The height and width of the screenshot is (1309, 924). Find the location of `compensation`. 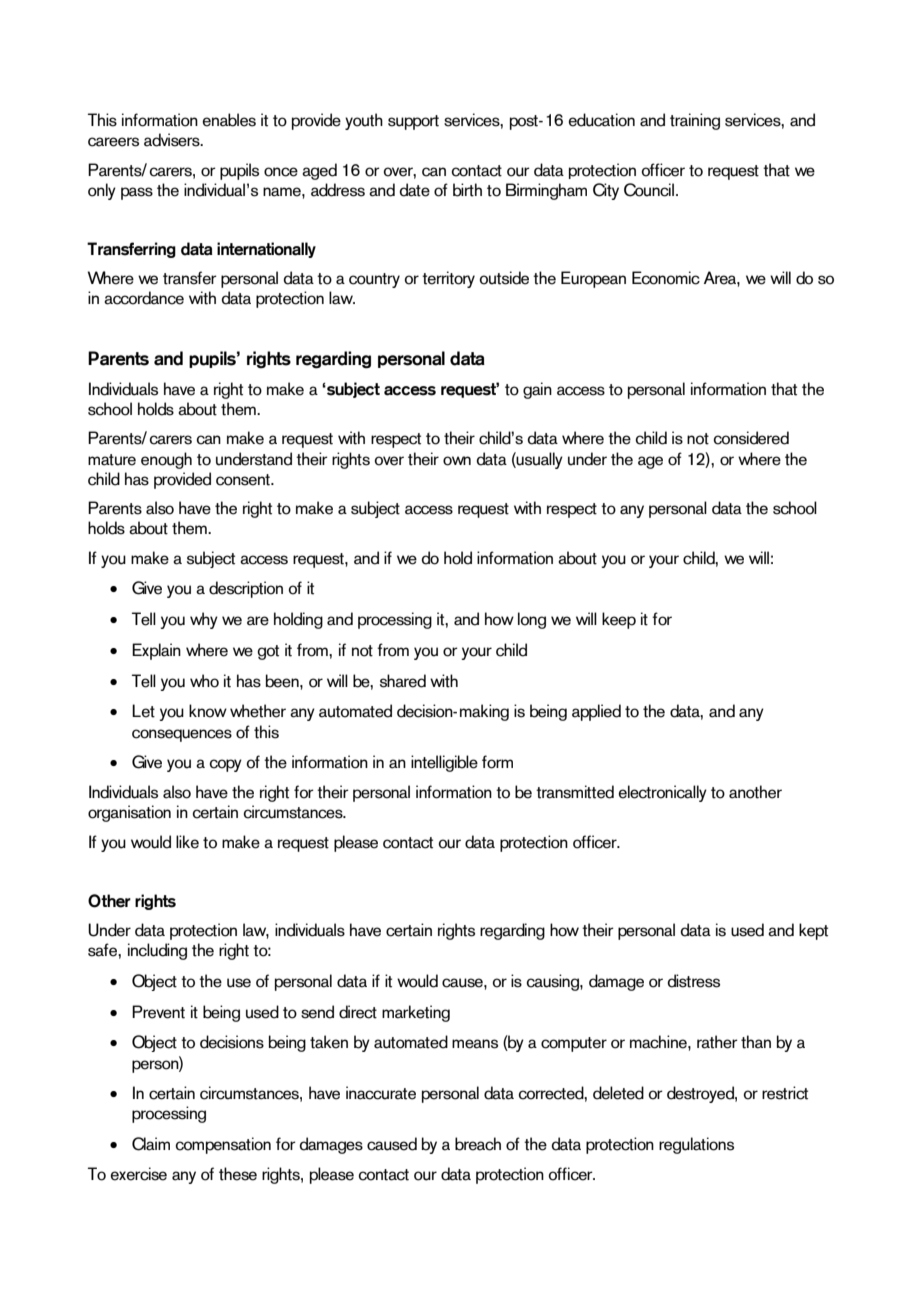

compensation is located at coordinates (223, 1145).
